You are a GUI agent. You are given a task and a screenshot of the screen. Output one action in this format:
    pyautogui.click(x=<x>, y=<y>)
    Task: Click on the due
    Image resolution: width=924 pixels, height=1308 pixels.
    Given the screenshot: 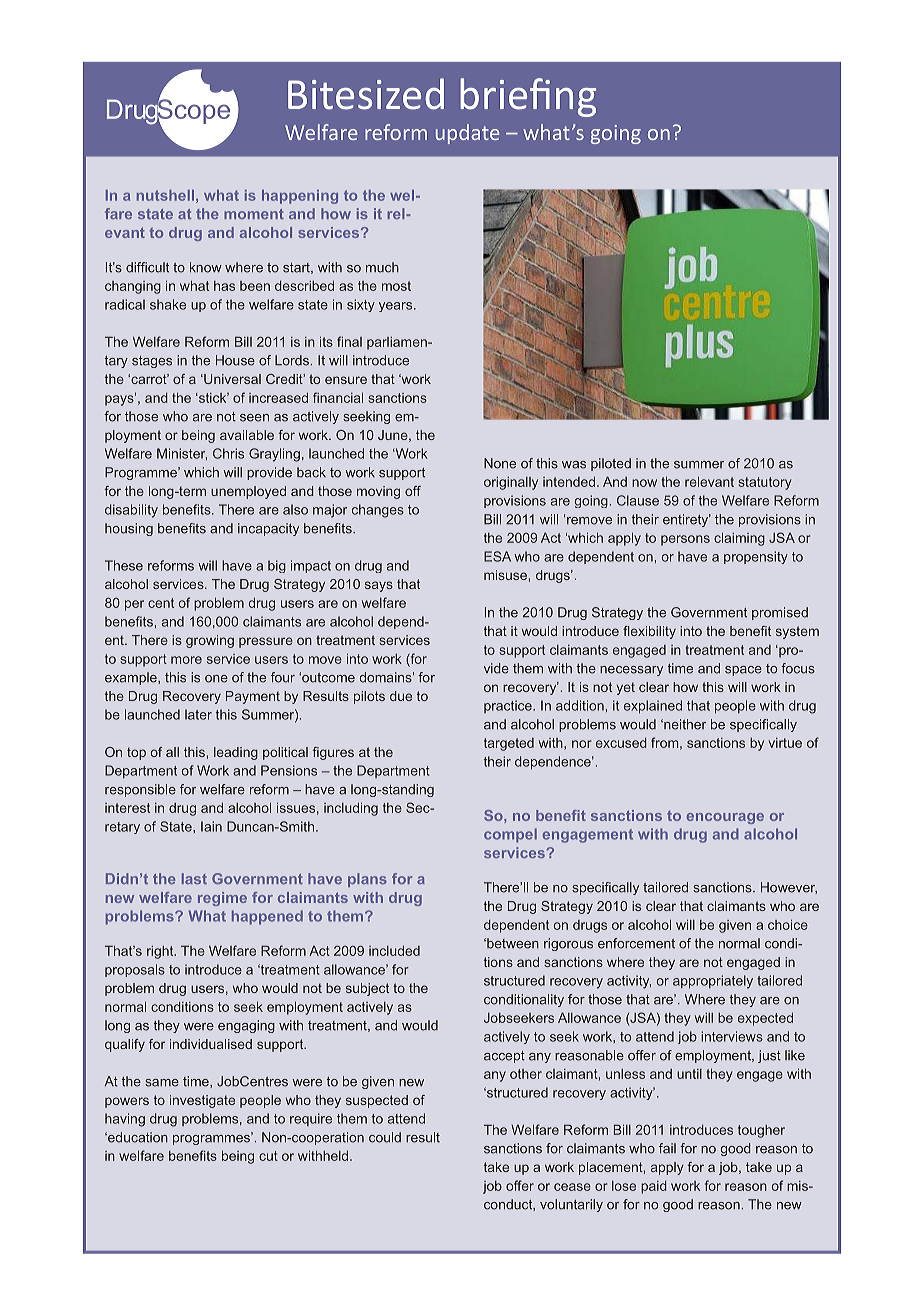 What is the action you would take?
    pyautogui.click(x=401, y=696)
